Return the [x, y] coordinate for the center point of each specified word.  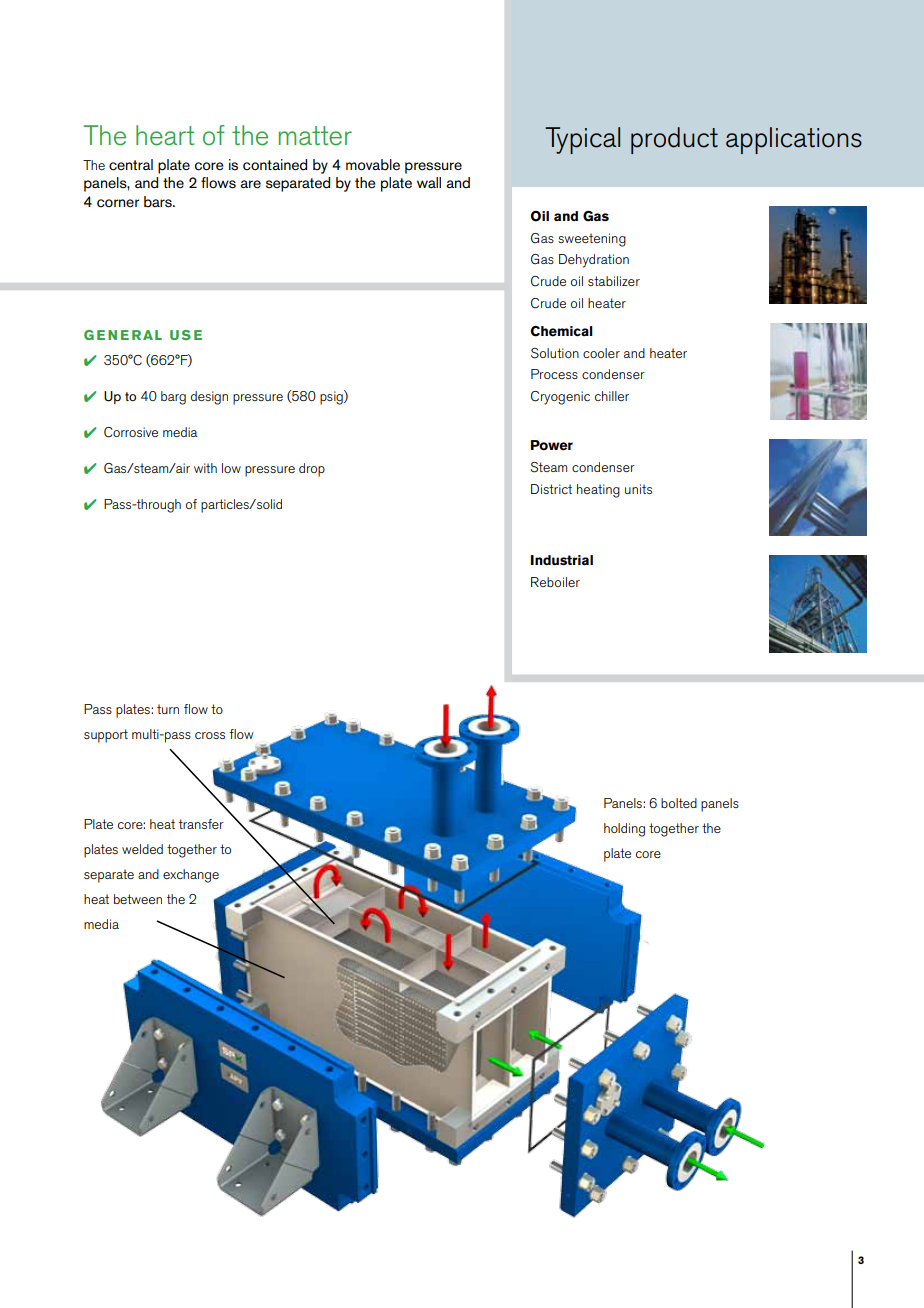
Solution [555, 353]
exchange [191, 876]
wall [429, 182]
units [638, 489]
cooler [601, 353]
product [674, 140]
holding [624, 830]
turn [168, 709]
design [209, 398]
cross [210, 735]
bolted [679, 803]
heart [165, 135]
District [551, 489]
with [205, 468]
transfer [201, 824]
